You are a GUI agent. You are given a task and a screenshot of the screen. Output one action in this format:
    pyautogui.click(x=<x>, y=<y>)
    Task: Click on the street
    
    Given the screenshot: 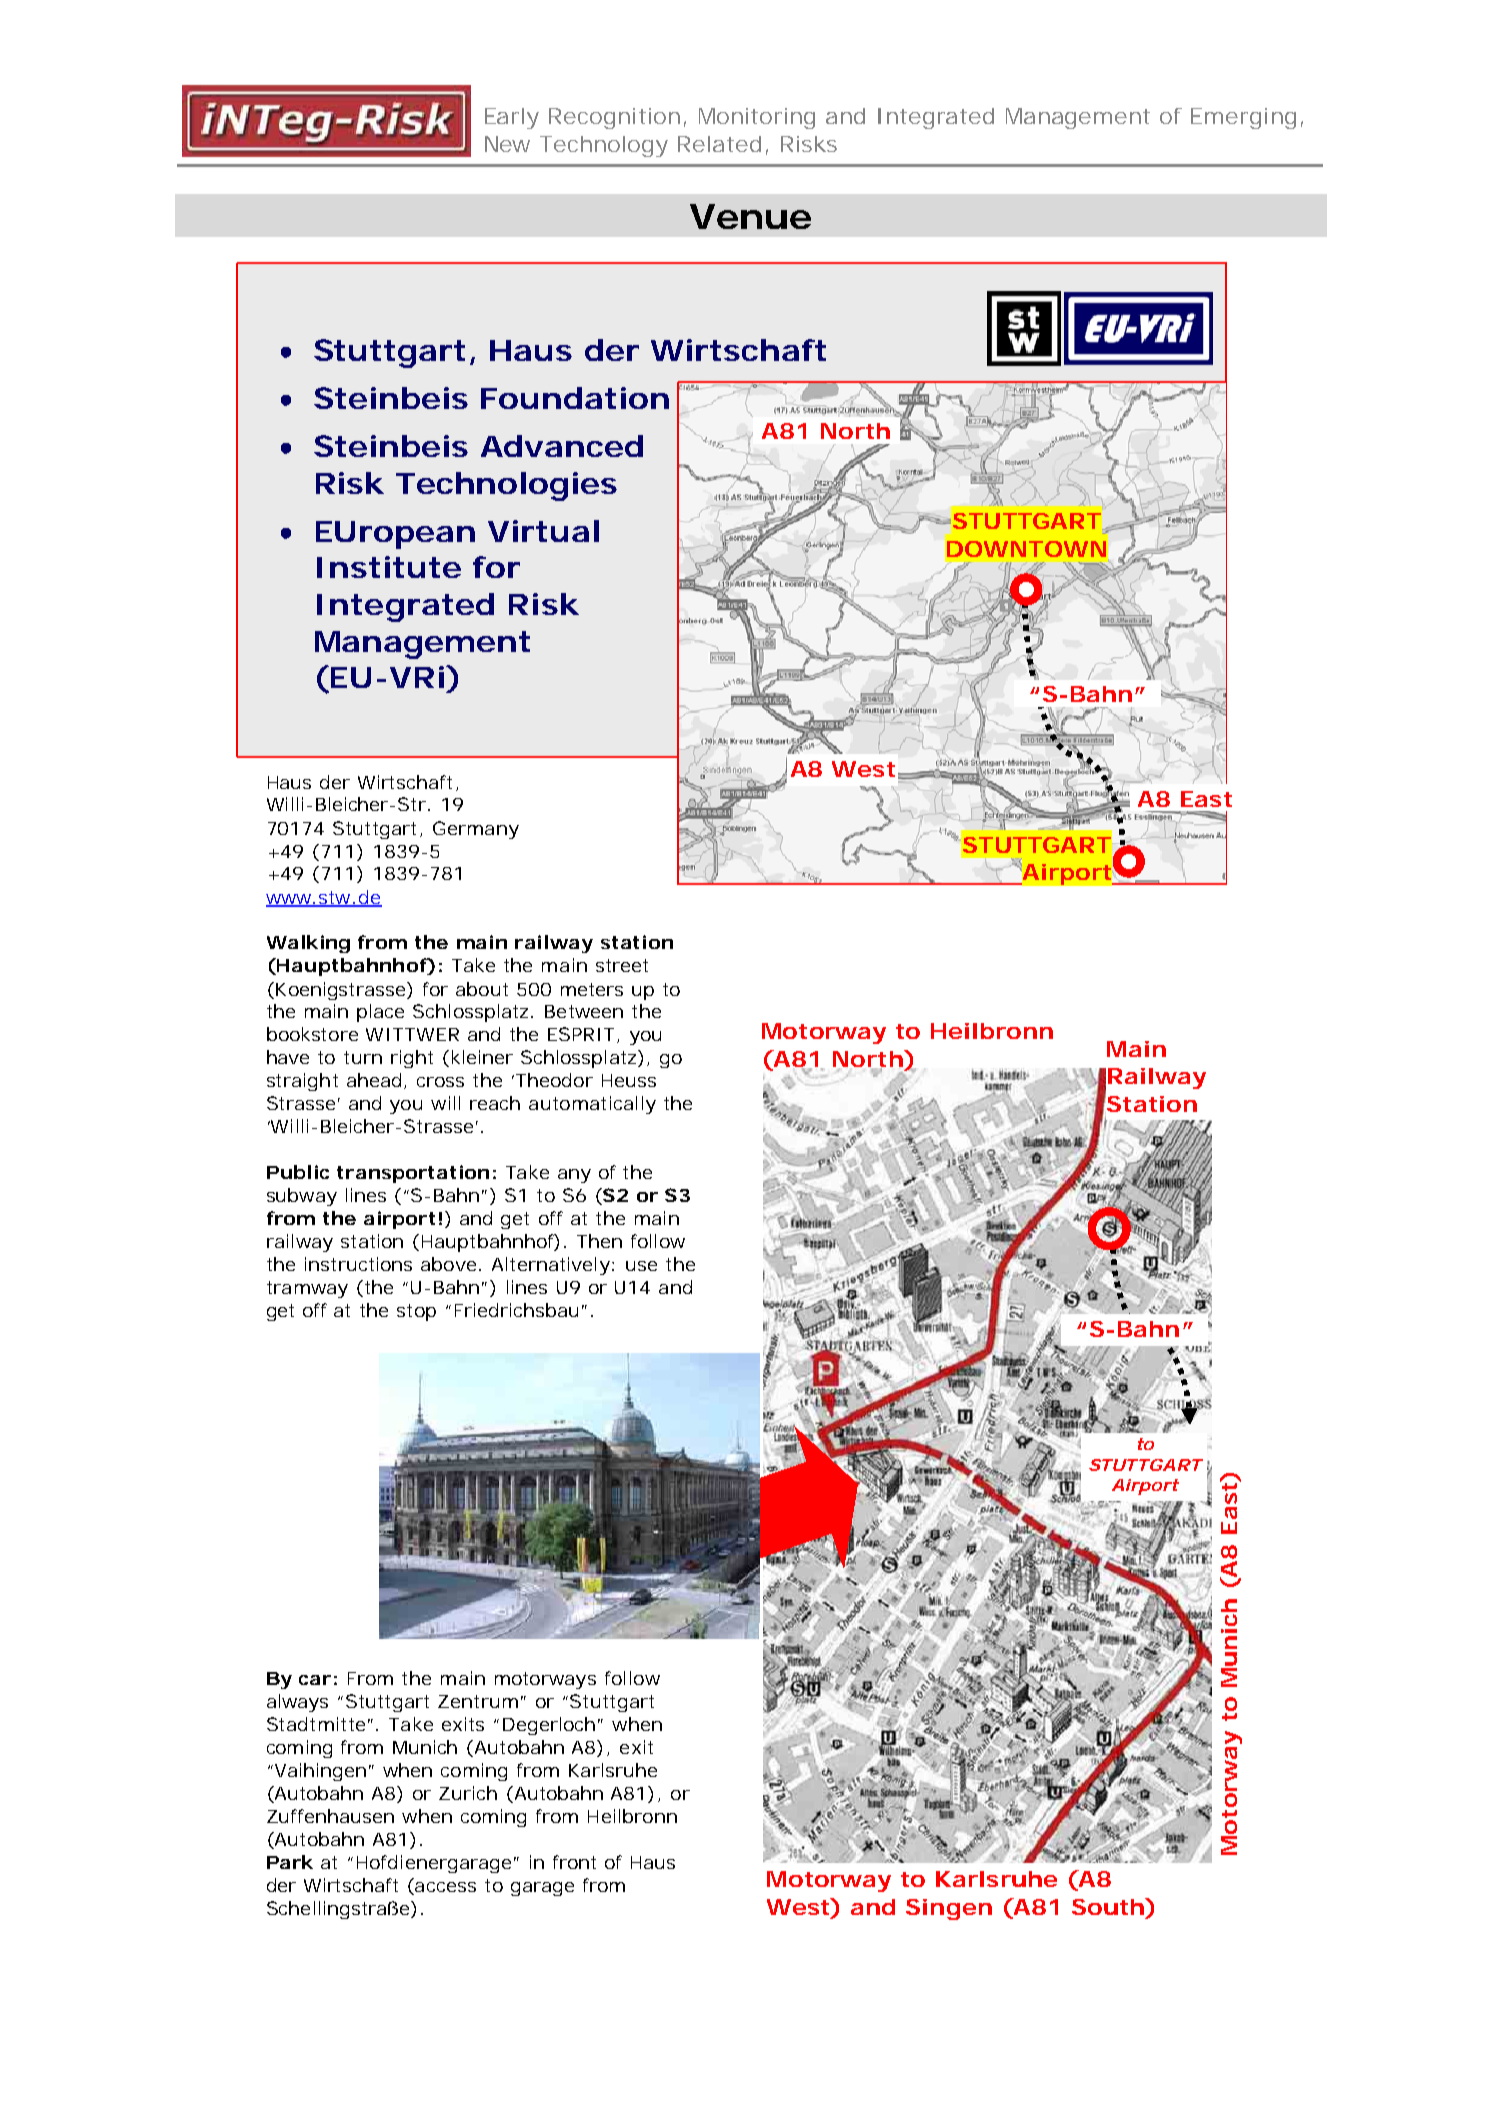 What is the action you would take?
    pyautogui.click(x=622, y=965)
